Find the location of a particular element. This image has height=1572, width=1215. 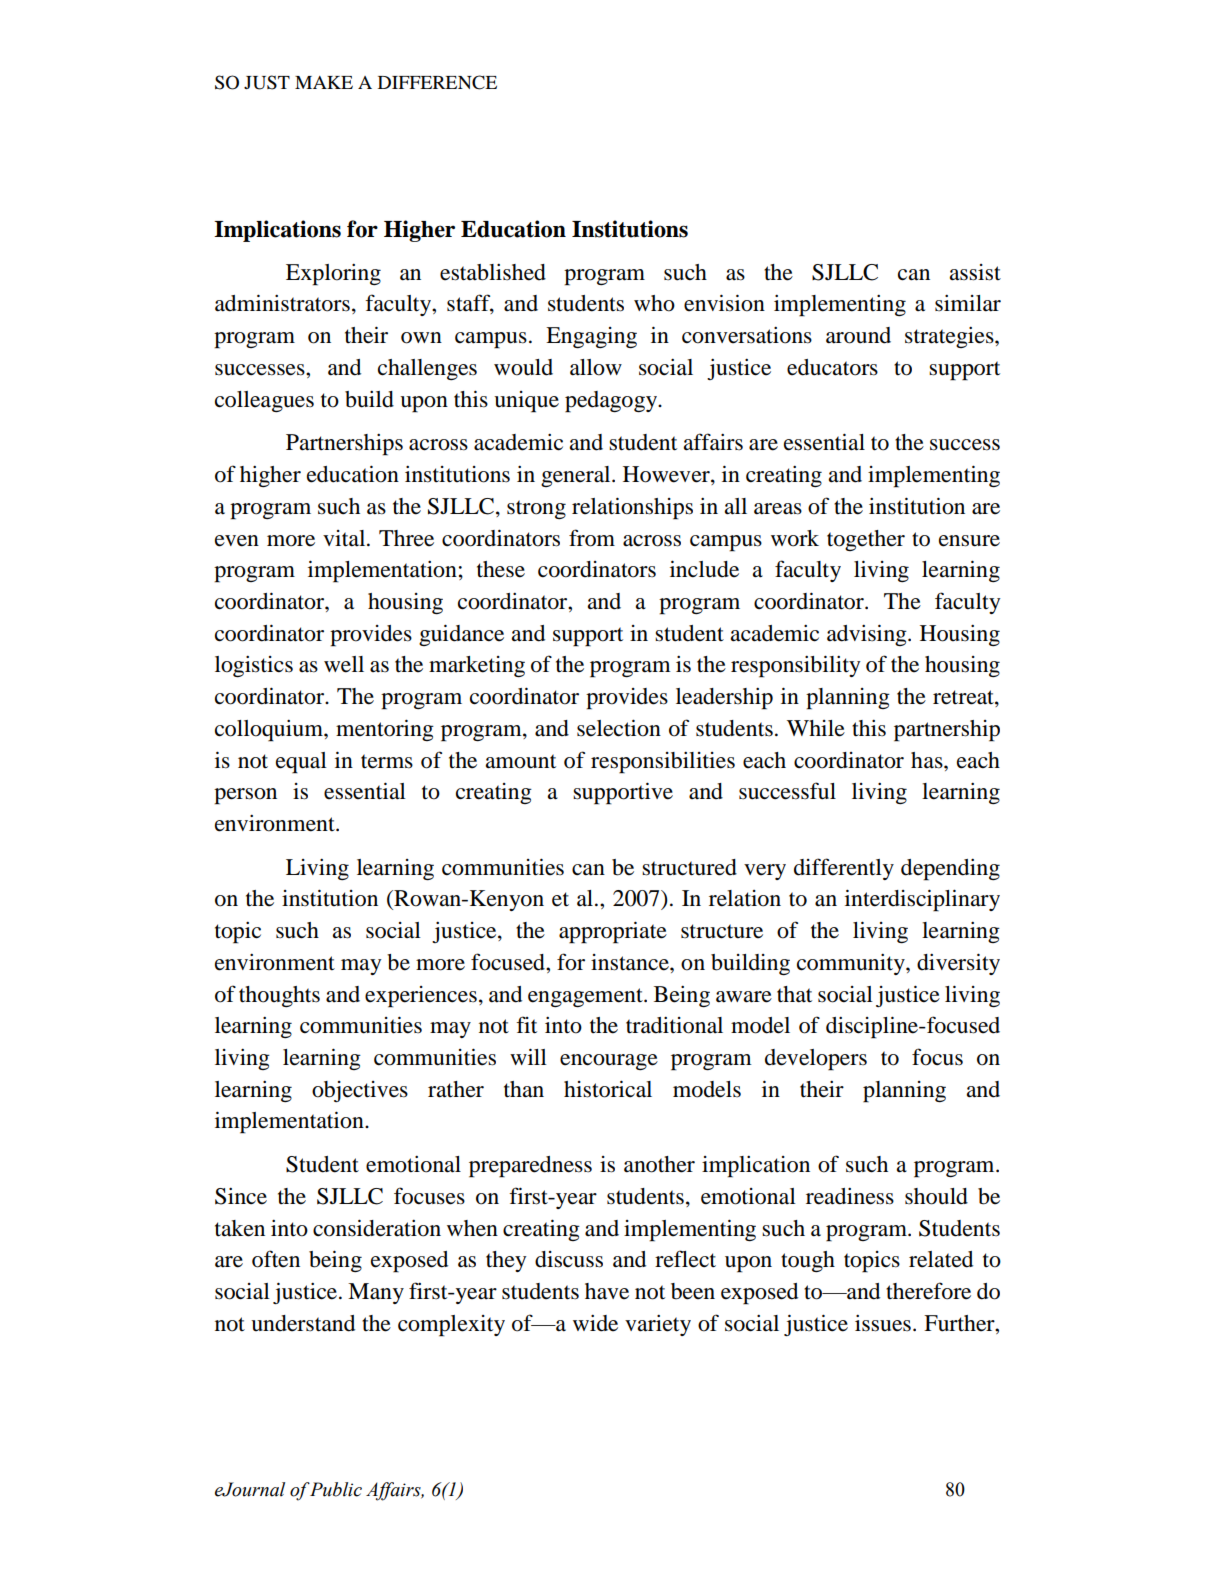

DIFFERENCE is located at coordinates (437, 82).
